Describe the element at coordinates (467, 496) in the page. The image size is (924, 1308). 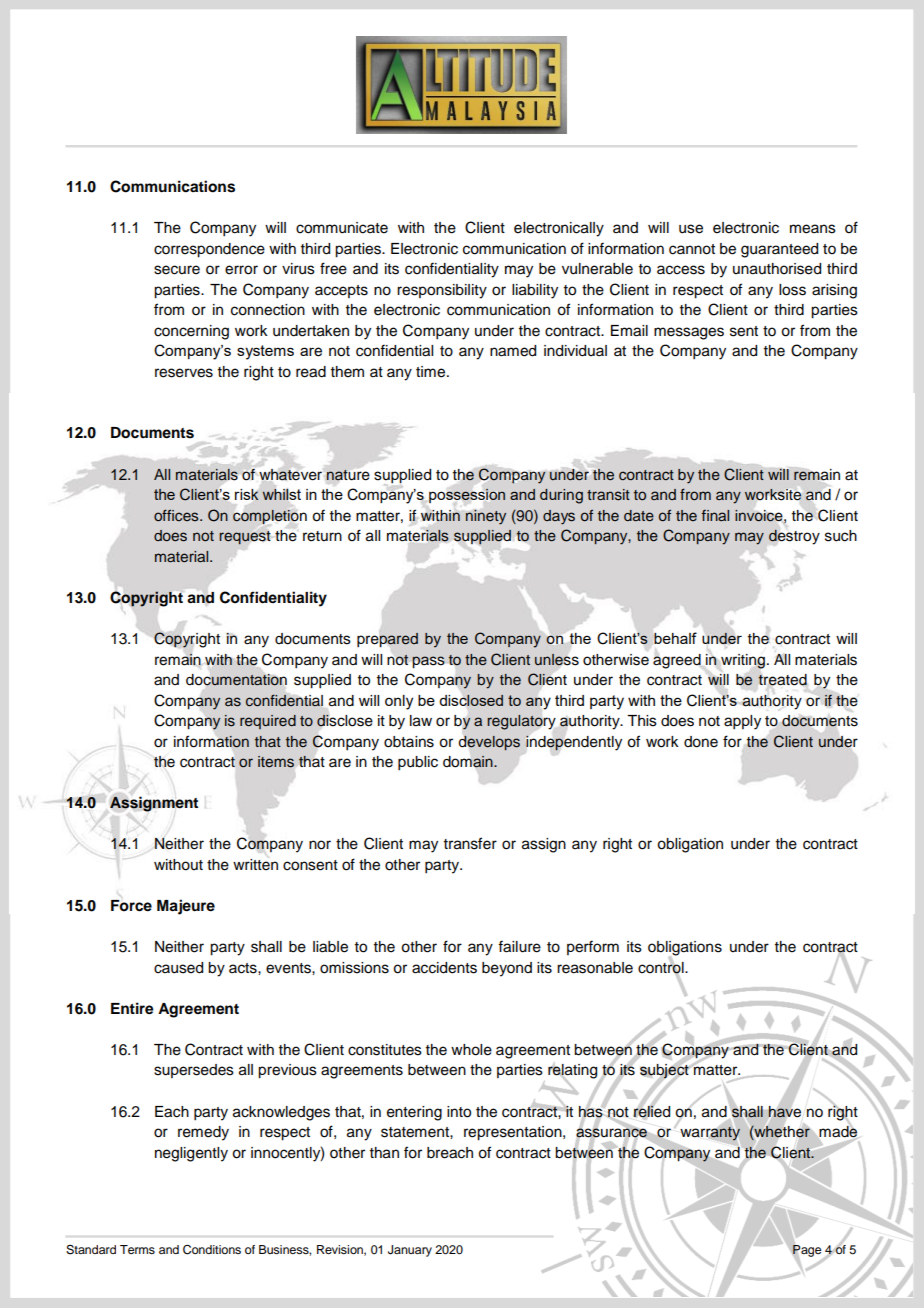
I see `possession` at that location.
